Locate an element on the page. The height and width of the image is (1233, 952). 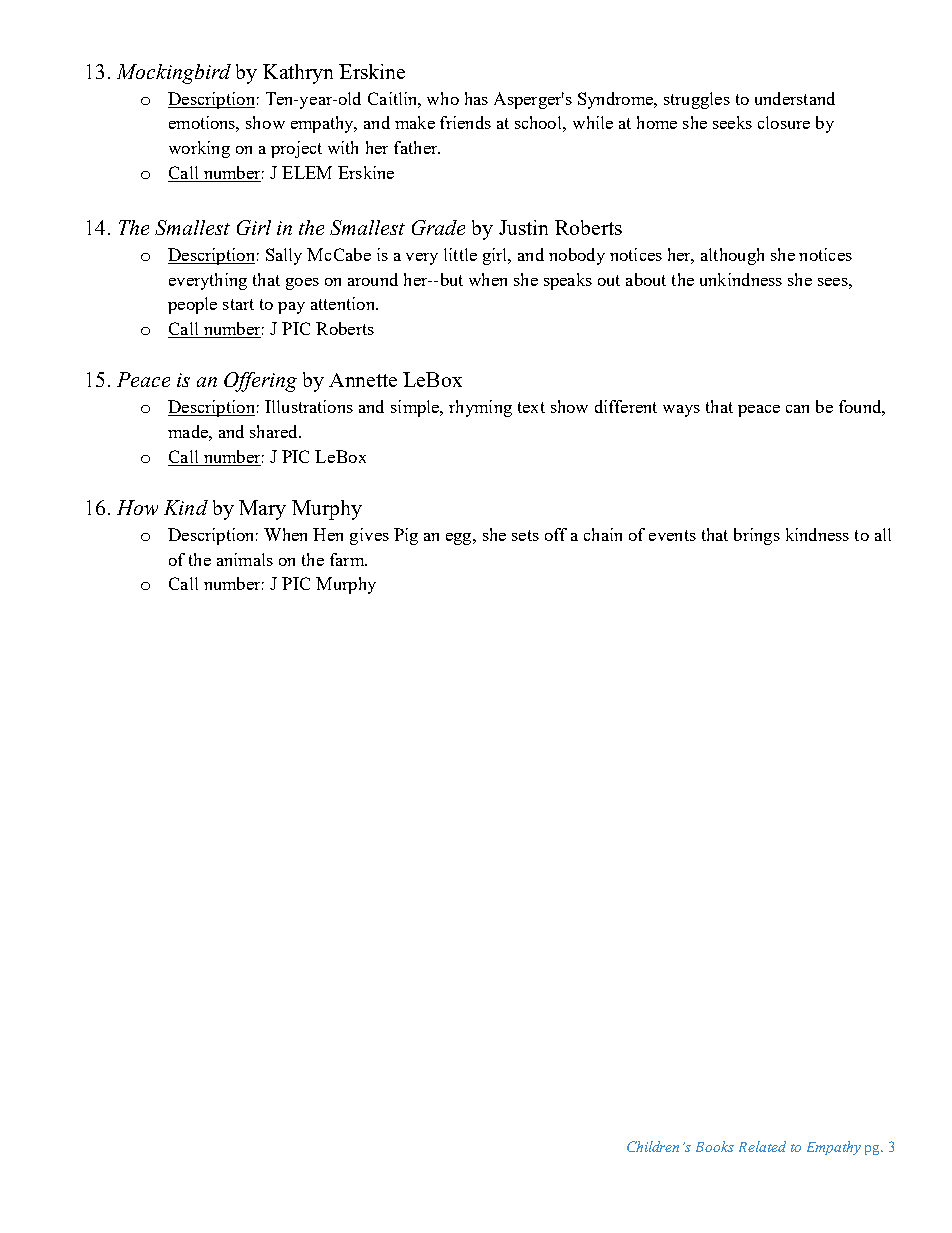
Kathryn is located at coordinates (298, 74).
